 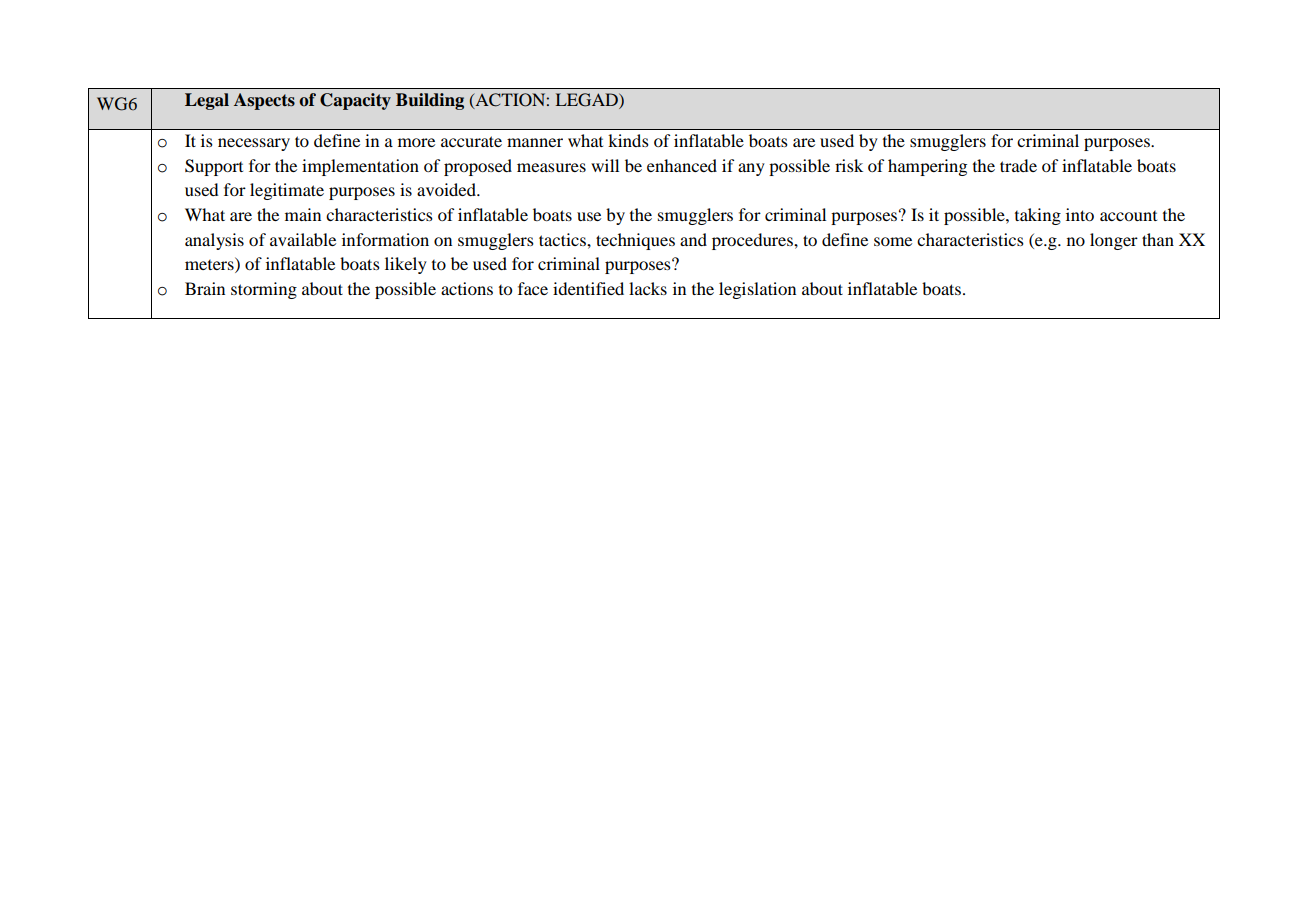 What do you see at coordinates (693, 239) in the screenshot?
I see `and` at bounding box center [693, 239].
